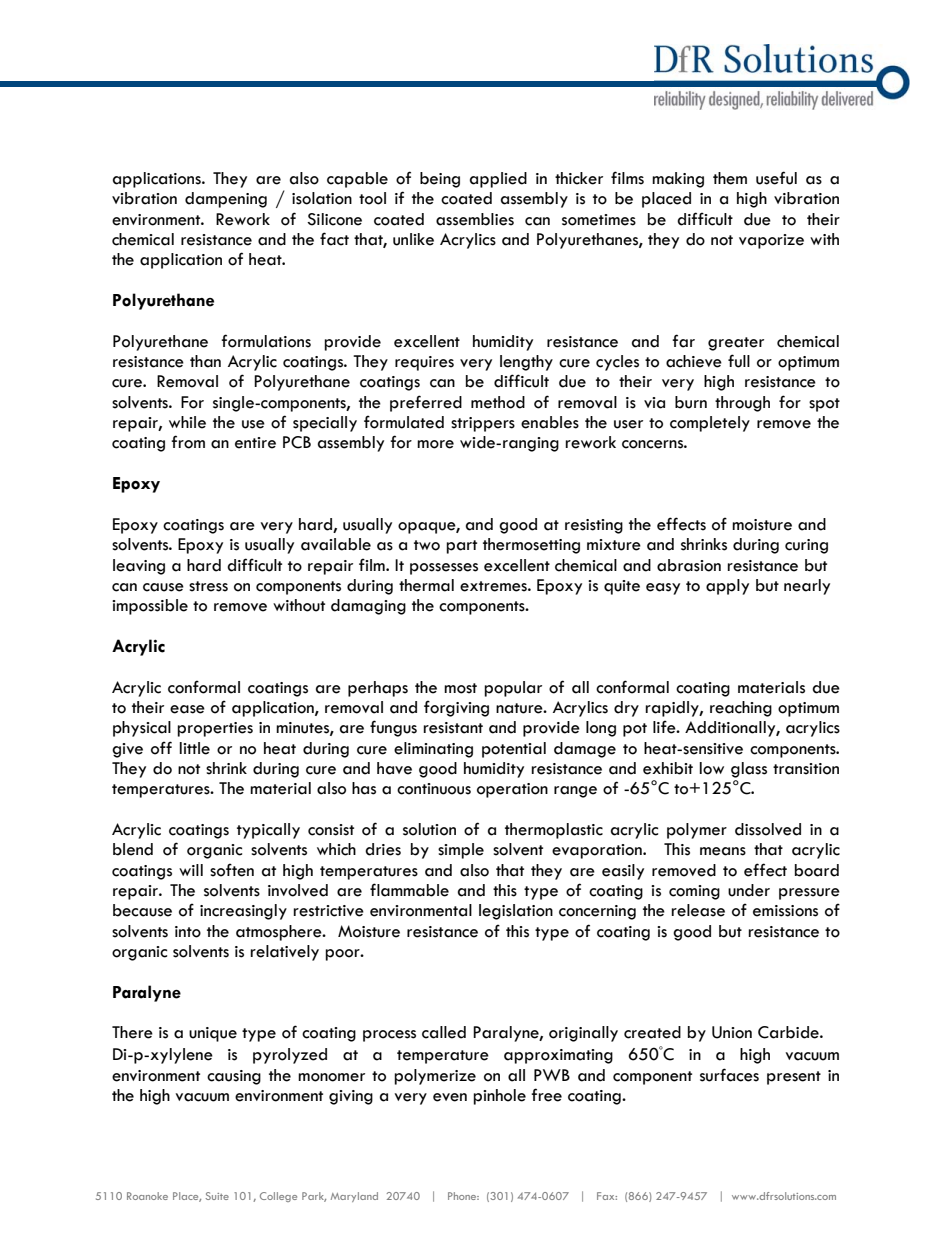  What do you see at coordinates (516, 912) in the document?
I see `legislation` at bounding box center [516, 912].
